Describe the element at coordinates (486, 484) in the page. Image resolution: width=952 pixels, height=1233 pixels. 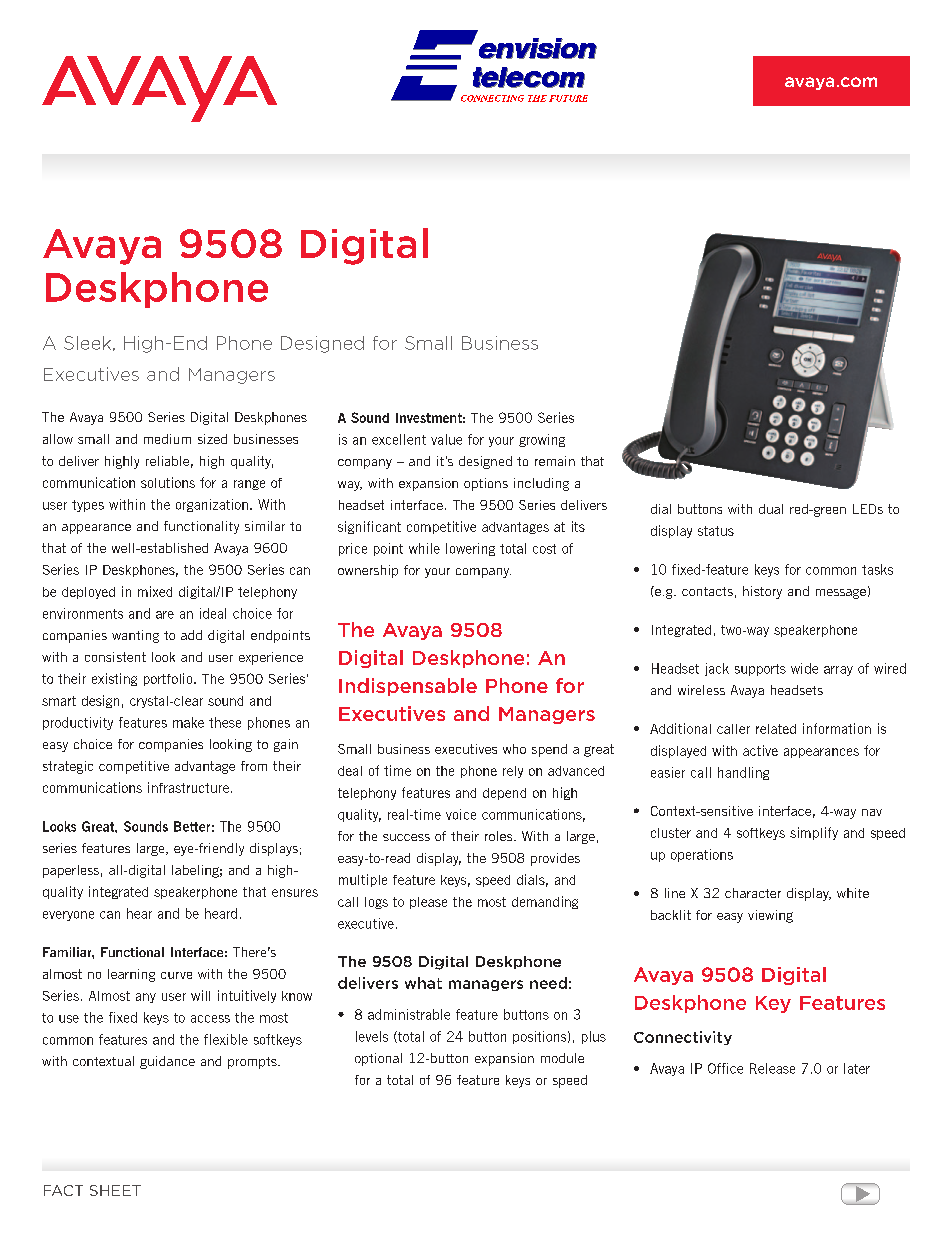
I see `options` at that location.
